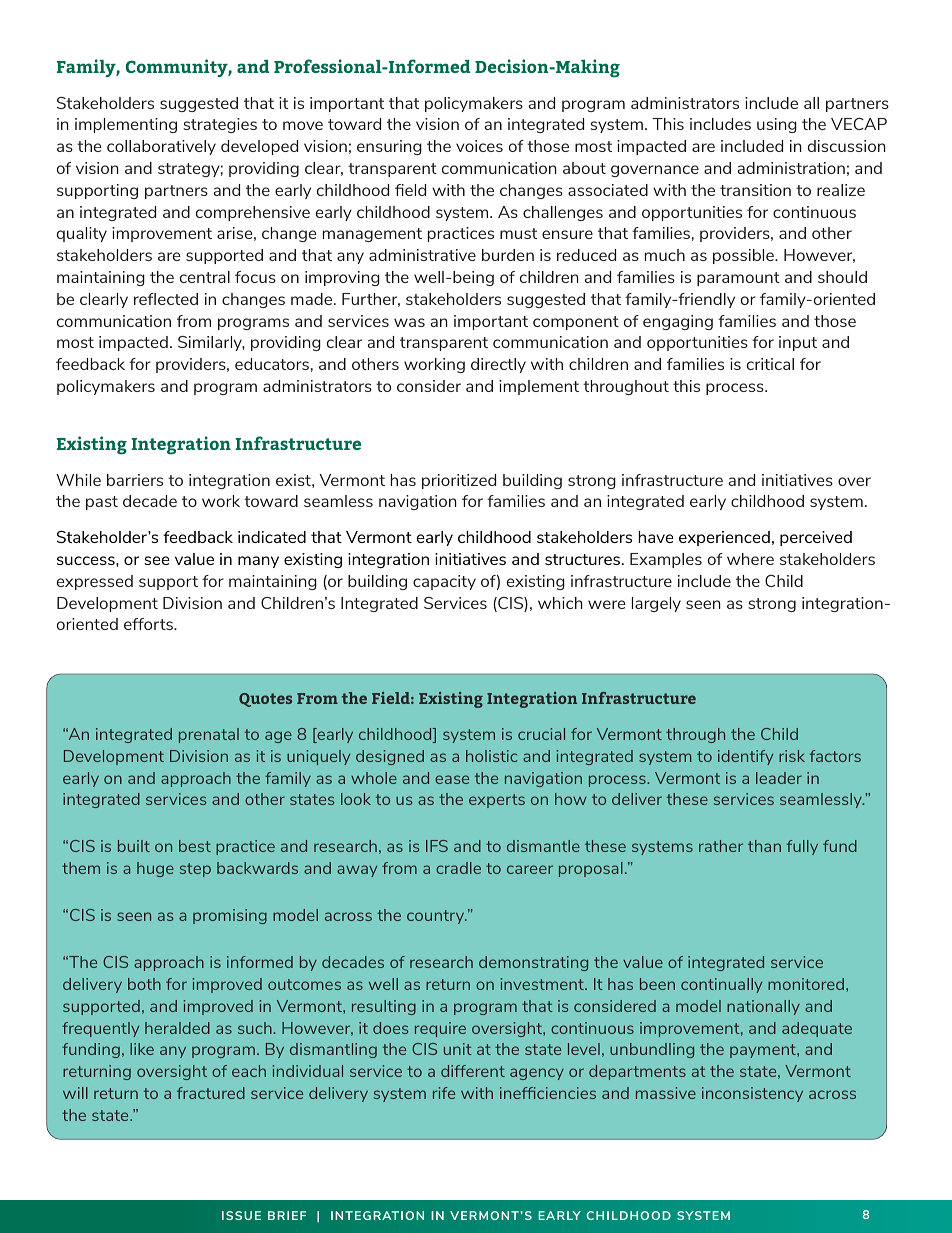 The image size is (952, 1233). I want to click on rife, so click(444, 1093).
